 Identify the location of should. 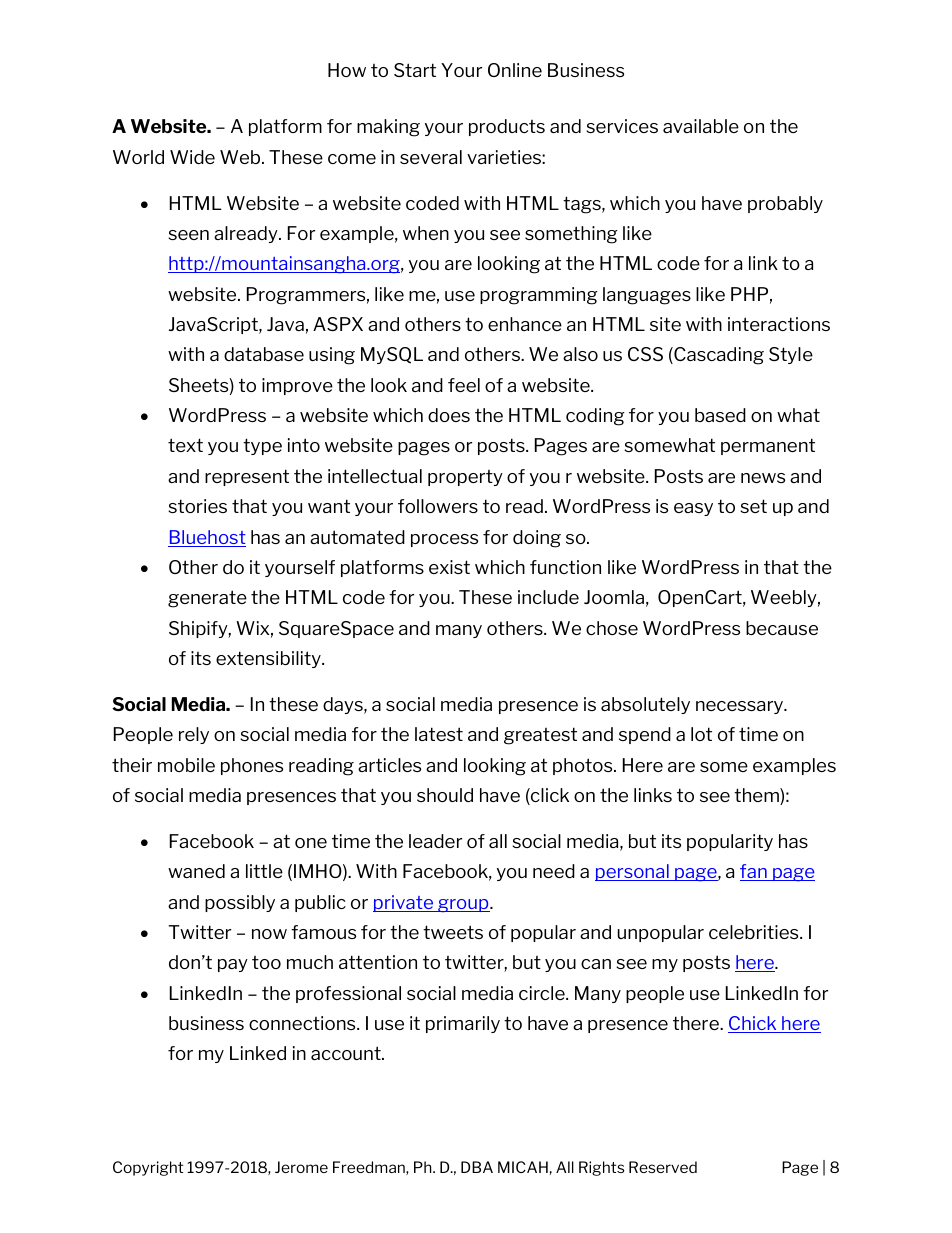
(445, 795).
